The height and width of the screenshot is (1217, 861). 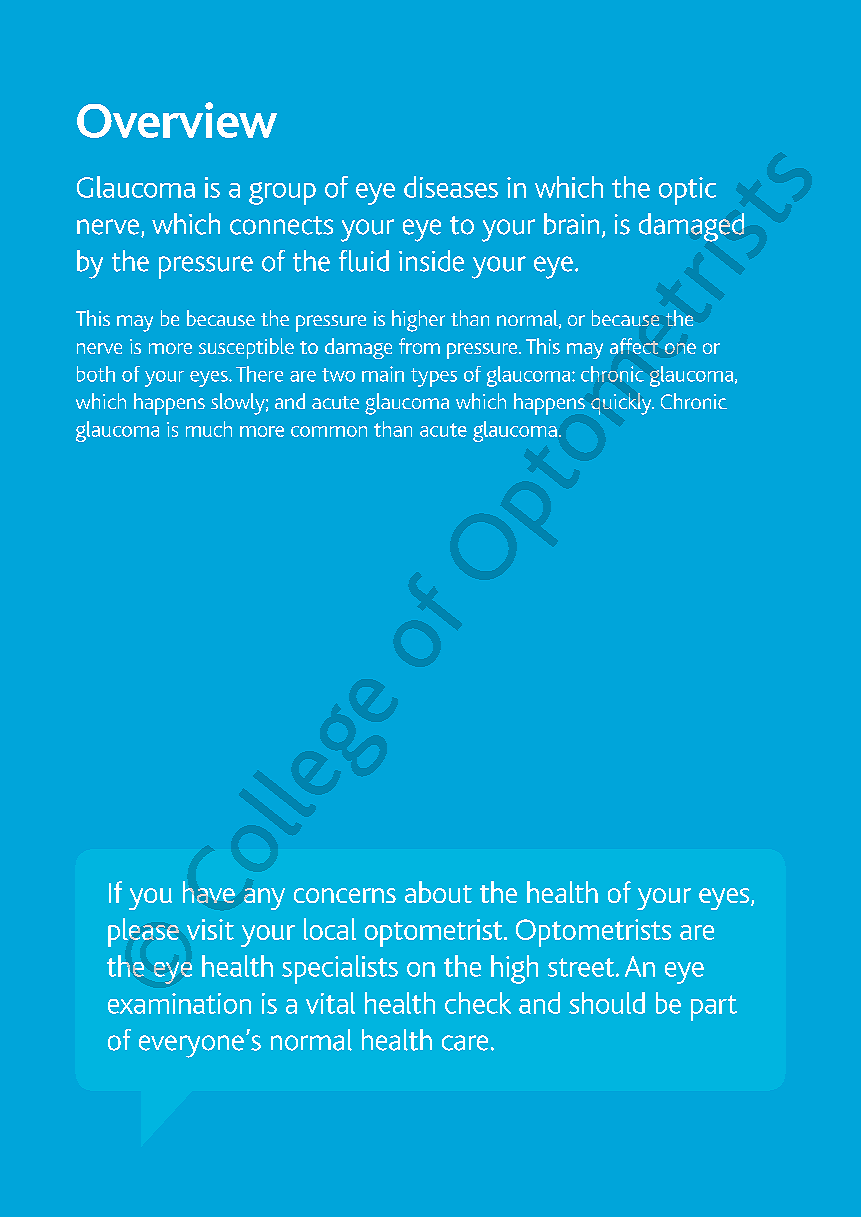 I want to click on affect, so click(x=634, y=346).
